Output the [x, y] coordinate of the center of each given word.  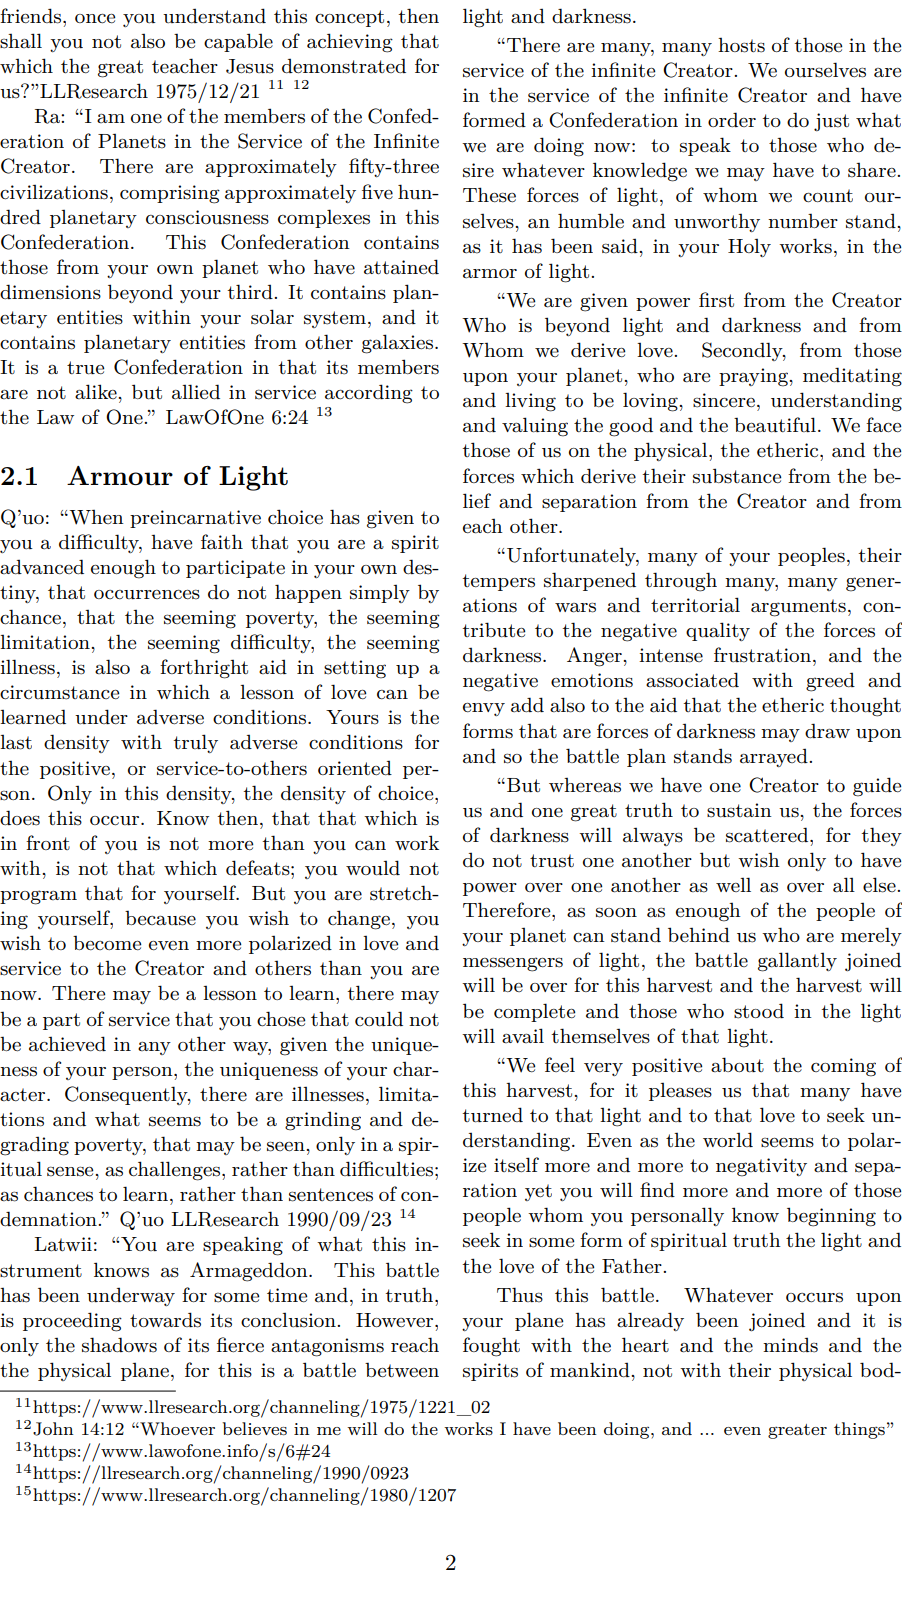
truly [195, 743]
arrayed [775, 758]
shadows [119, 1345]
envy [484, 709]
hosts [741, 45]
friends [30, 16]
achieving [350, 43]
